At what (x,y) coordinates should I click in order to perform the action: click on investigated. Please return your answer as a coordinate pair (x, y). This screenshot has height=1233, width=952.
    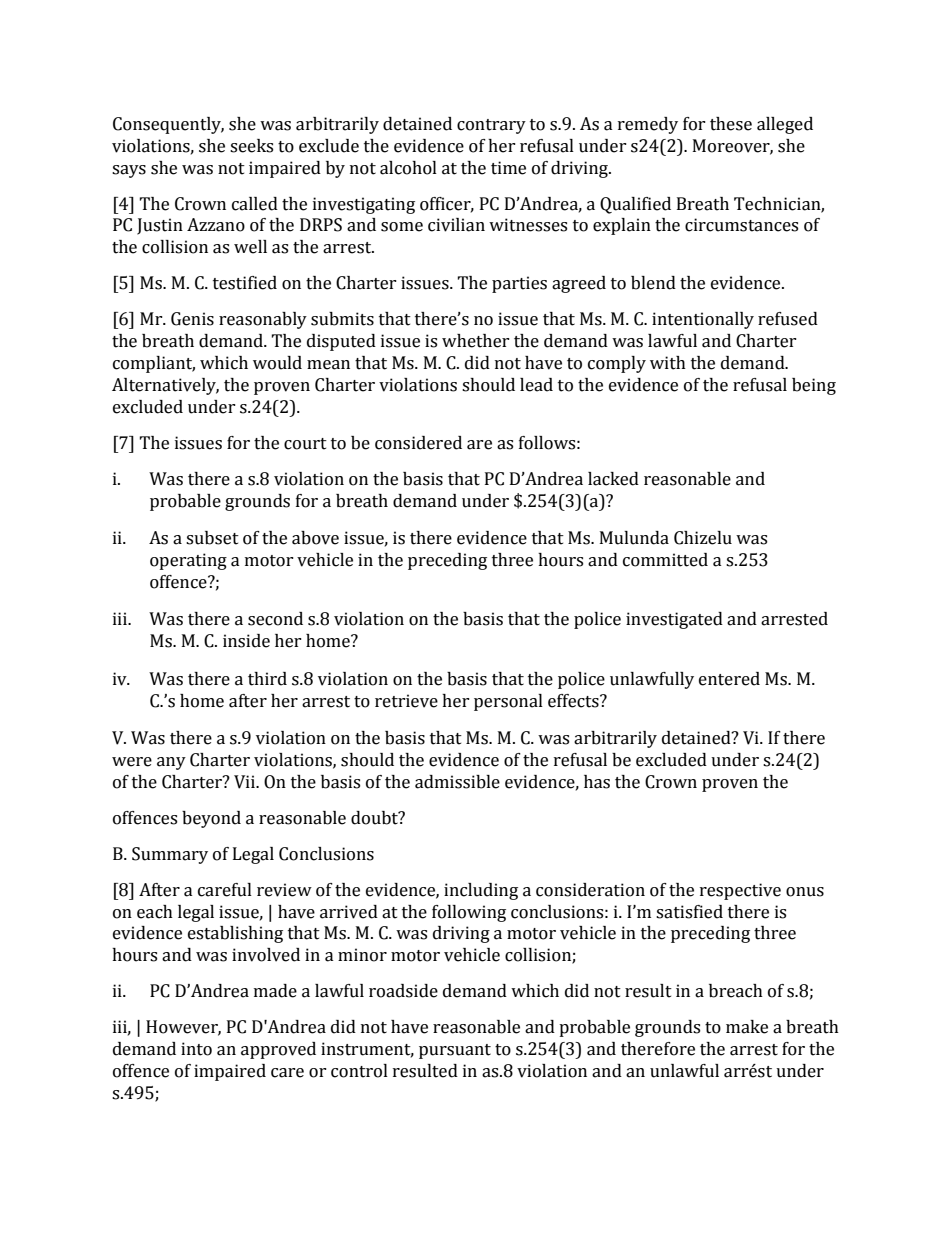
    Looking at the image, I should click on (674, 620).
